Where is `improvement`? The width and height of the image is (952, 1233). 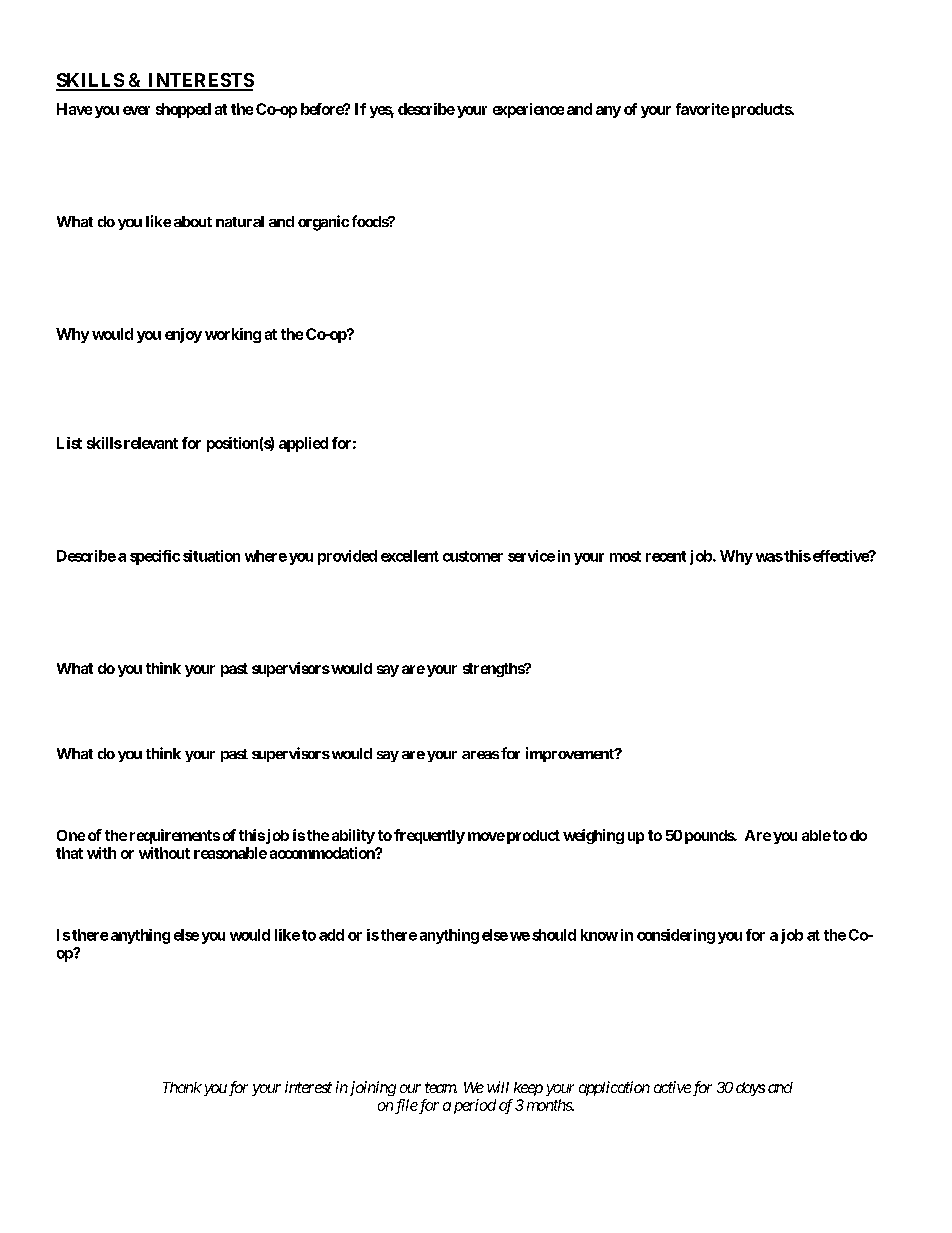 improvement is located at coordinates (571, 754).
